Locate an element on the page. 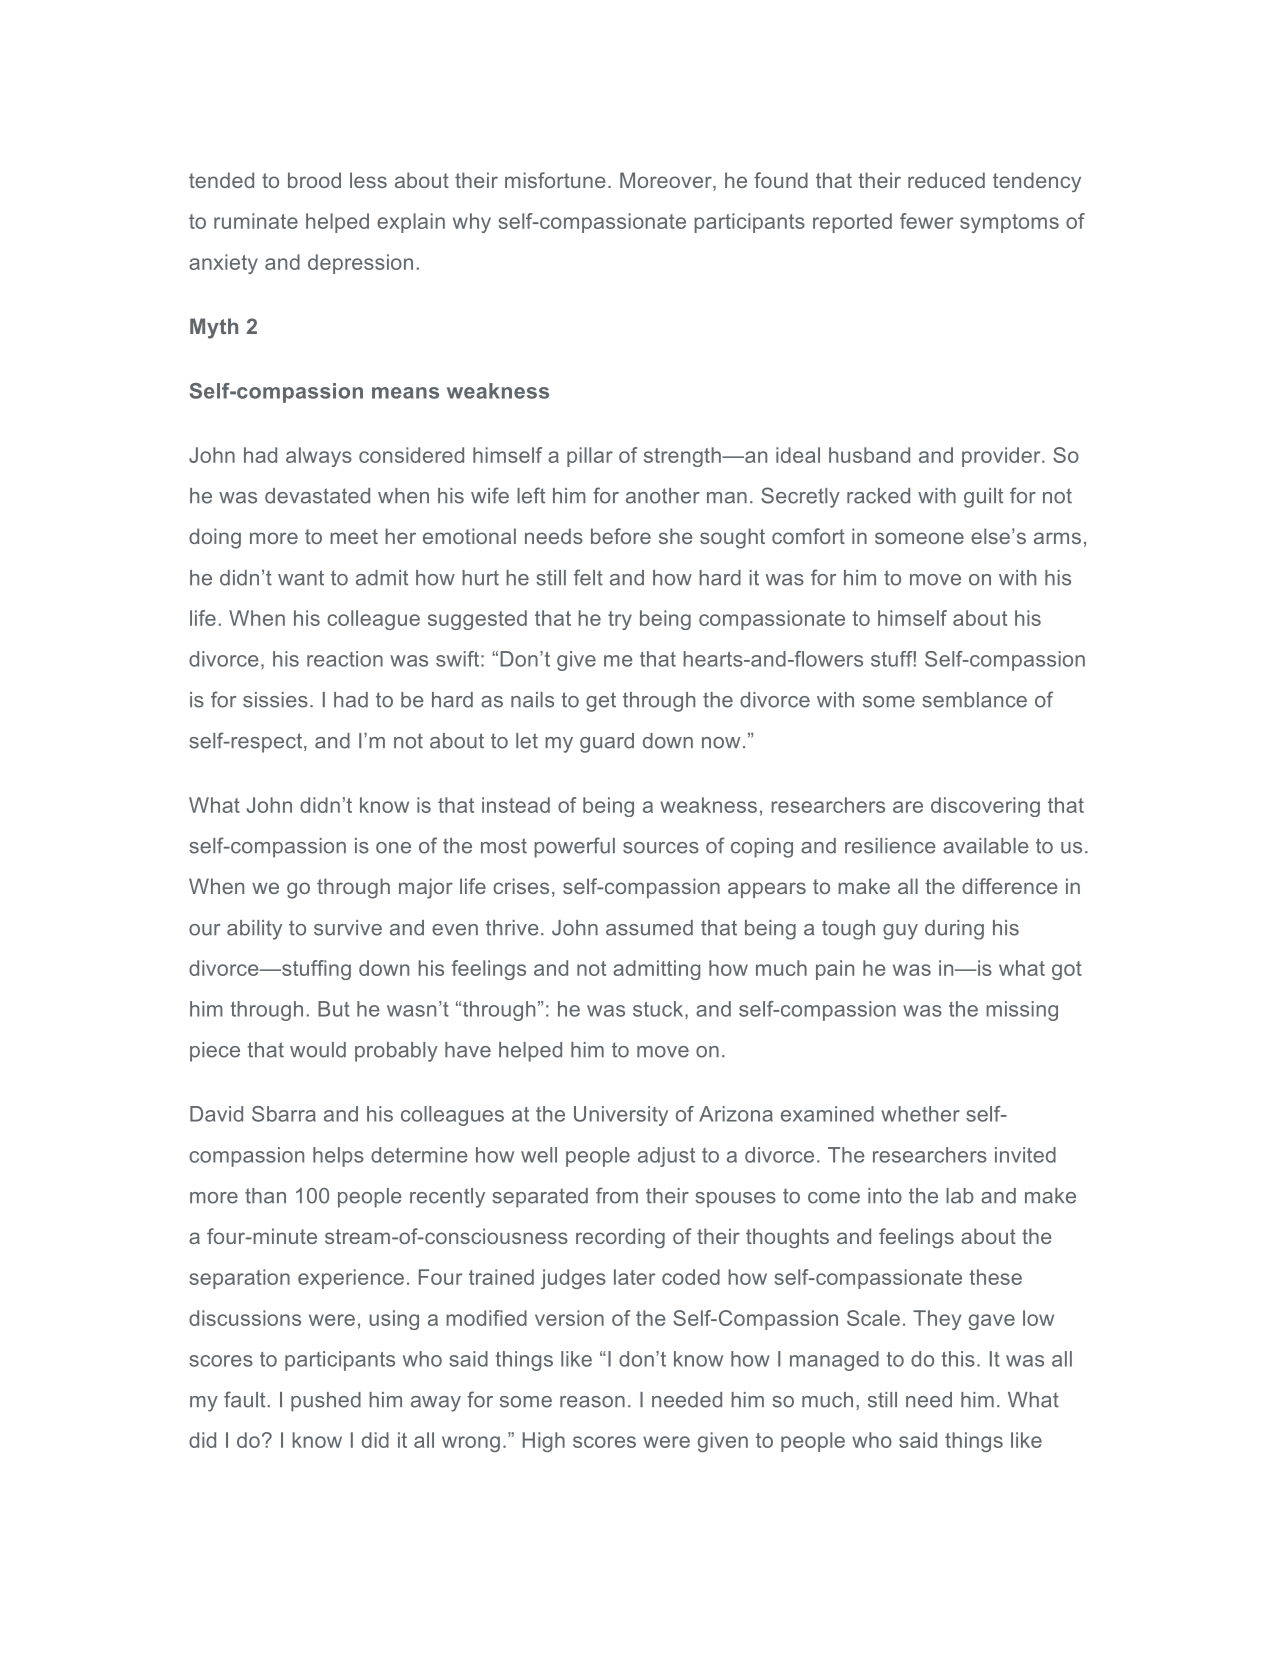  fewer is located at coordinates (926, 221).
